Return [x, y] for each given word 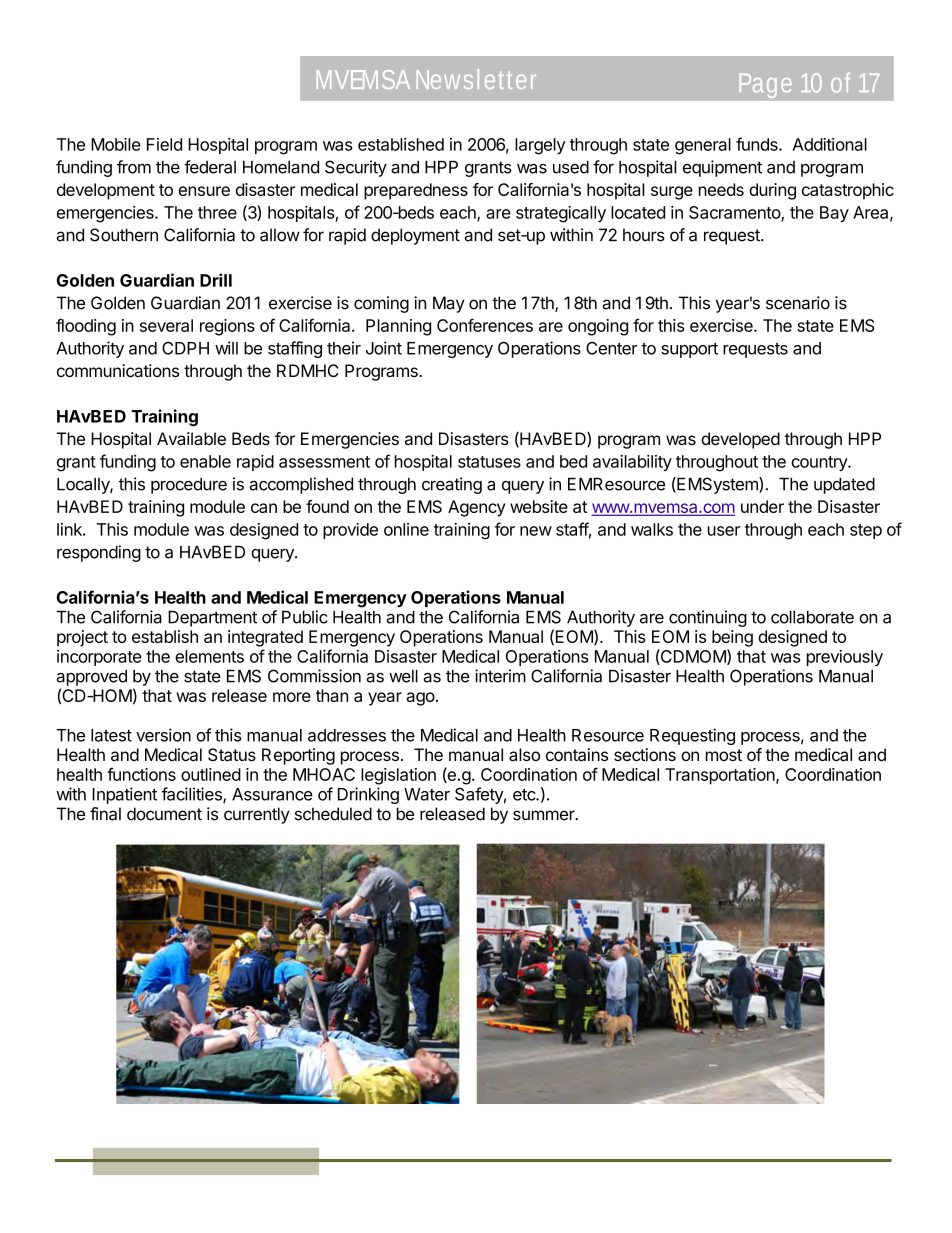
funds [758, 144]
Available [191, 438]
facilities [192, 795]
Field [164, 144]
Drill [216, 280]
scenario [798, 303]
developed [740, 440]
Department [212, 619]
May [449, 304]
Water [427, 794]
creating [452, 485]
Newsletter [476, 79]
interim [500, 676]
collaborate [812, 617]
